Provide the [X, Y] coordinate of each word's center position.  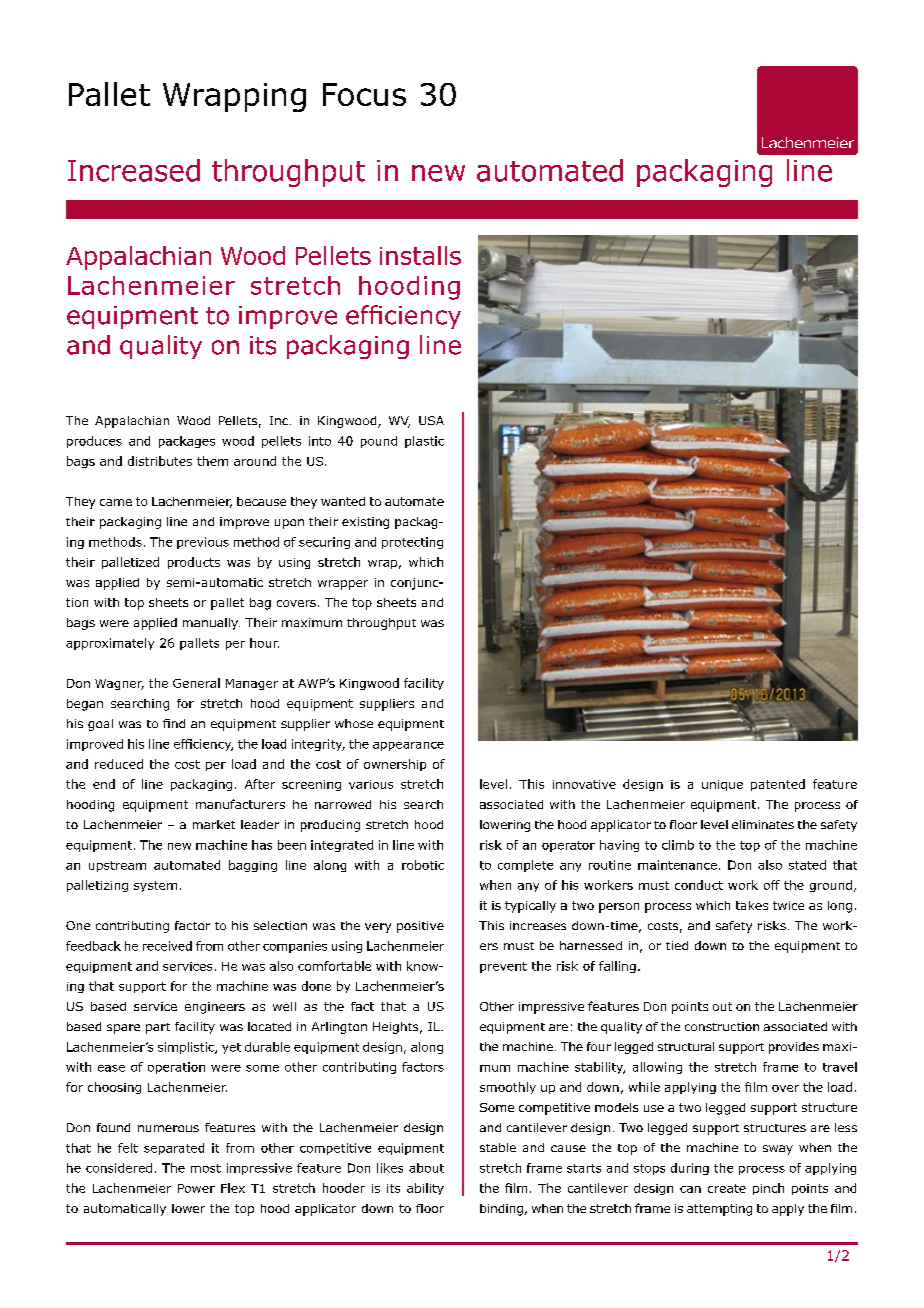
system [155, 886]
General [196, 683]
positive [420, 927]
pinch [768, 1189]
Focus [364, 94]
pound [379, 442]
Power [196, 1188]
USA [431, 420]
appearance [408, 746]
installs [420, 255]
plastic [424, 442]
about [426, 1168]
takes [752, 905]
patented [778, 785]
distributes [160, 461]
